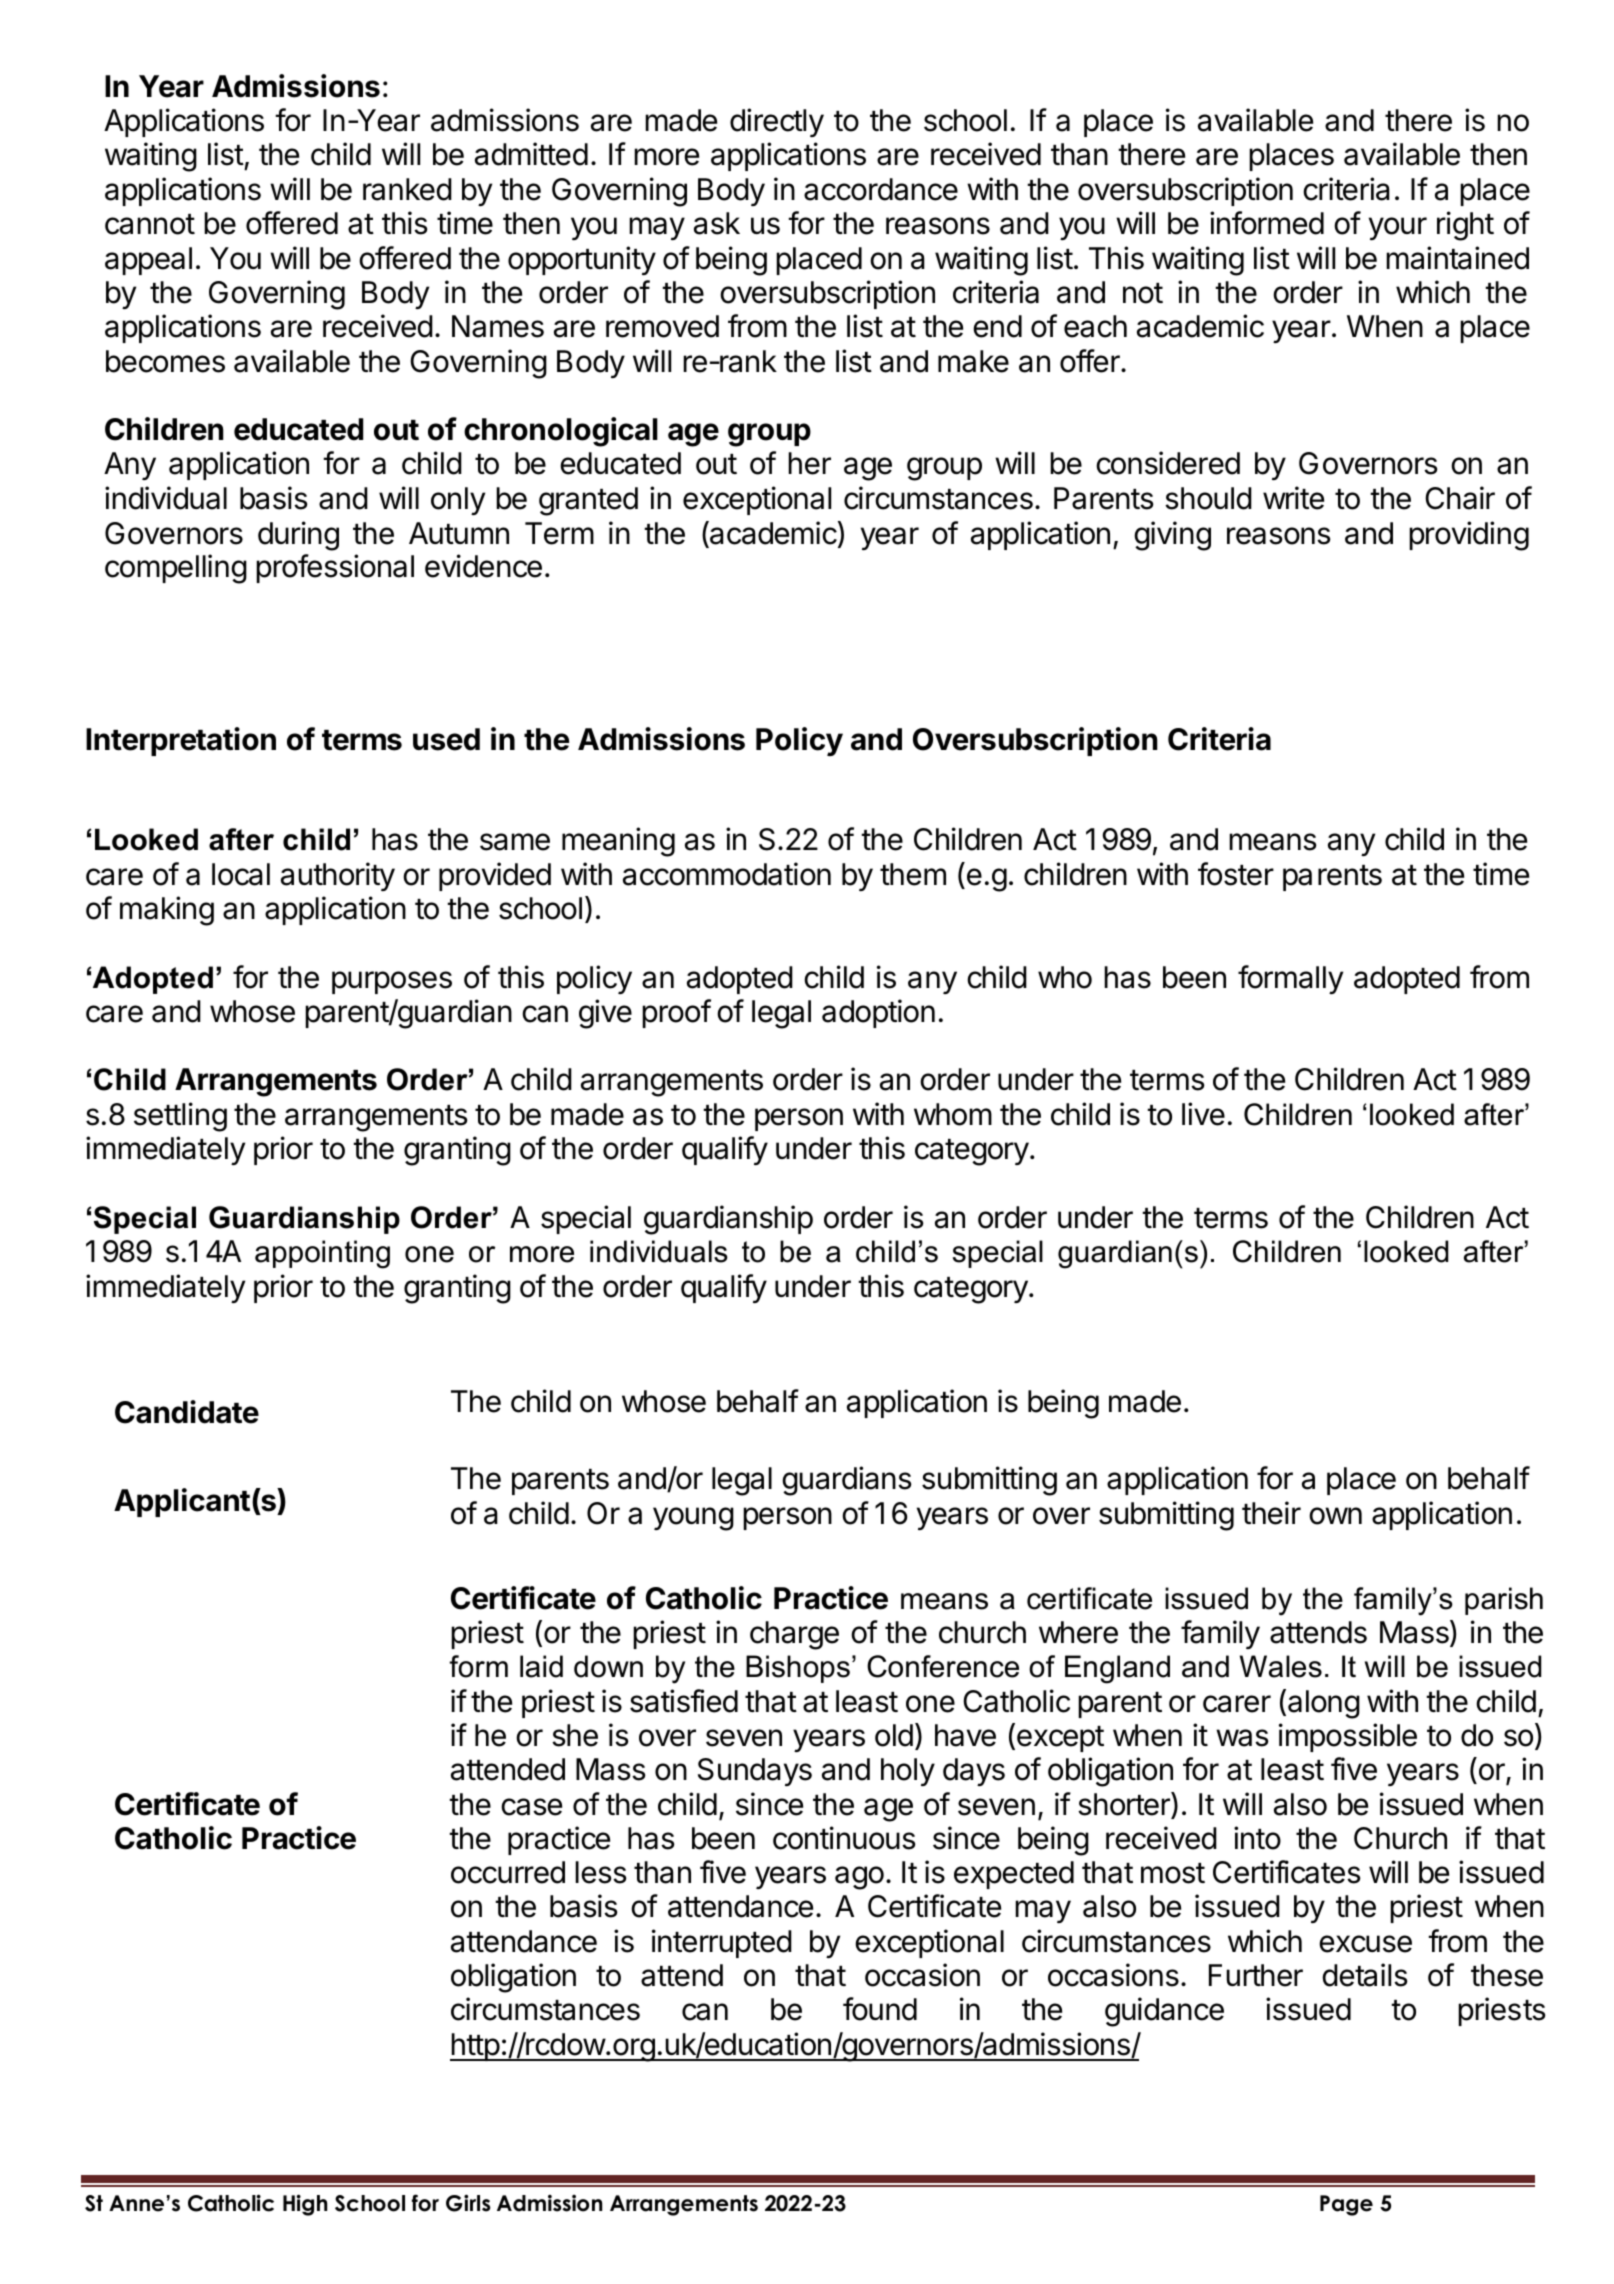 The width and height of the page is (1614, 2284). Describe the element at coordinates (305, 2205) in the page. I see `High` at that location.
